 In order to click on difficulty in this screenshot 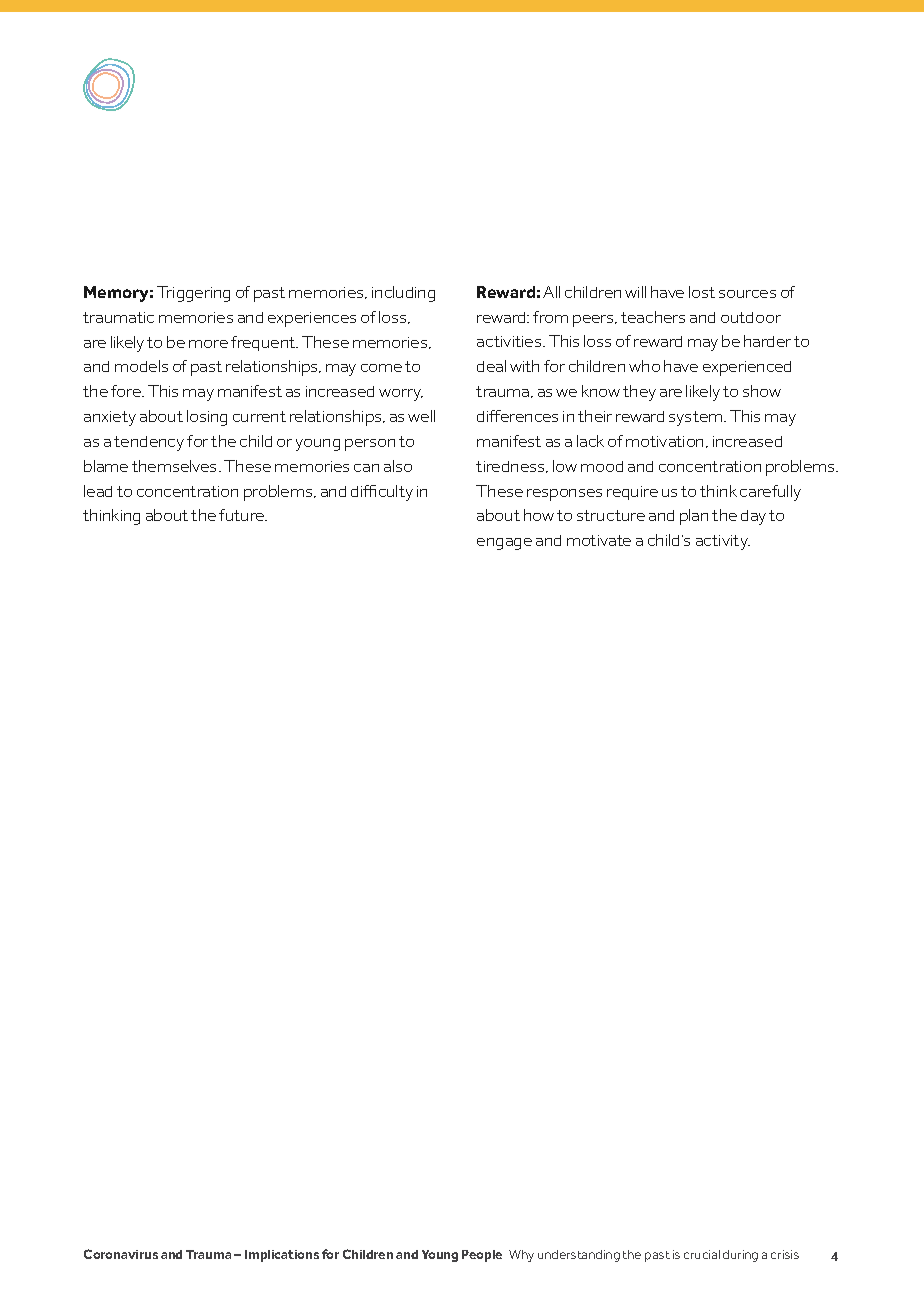, I will do `click(382, 493)`.
